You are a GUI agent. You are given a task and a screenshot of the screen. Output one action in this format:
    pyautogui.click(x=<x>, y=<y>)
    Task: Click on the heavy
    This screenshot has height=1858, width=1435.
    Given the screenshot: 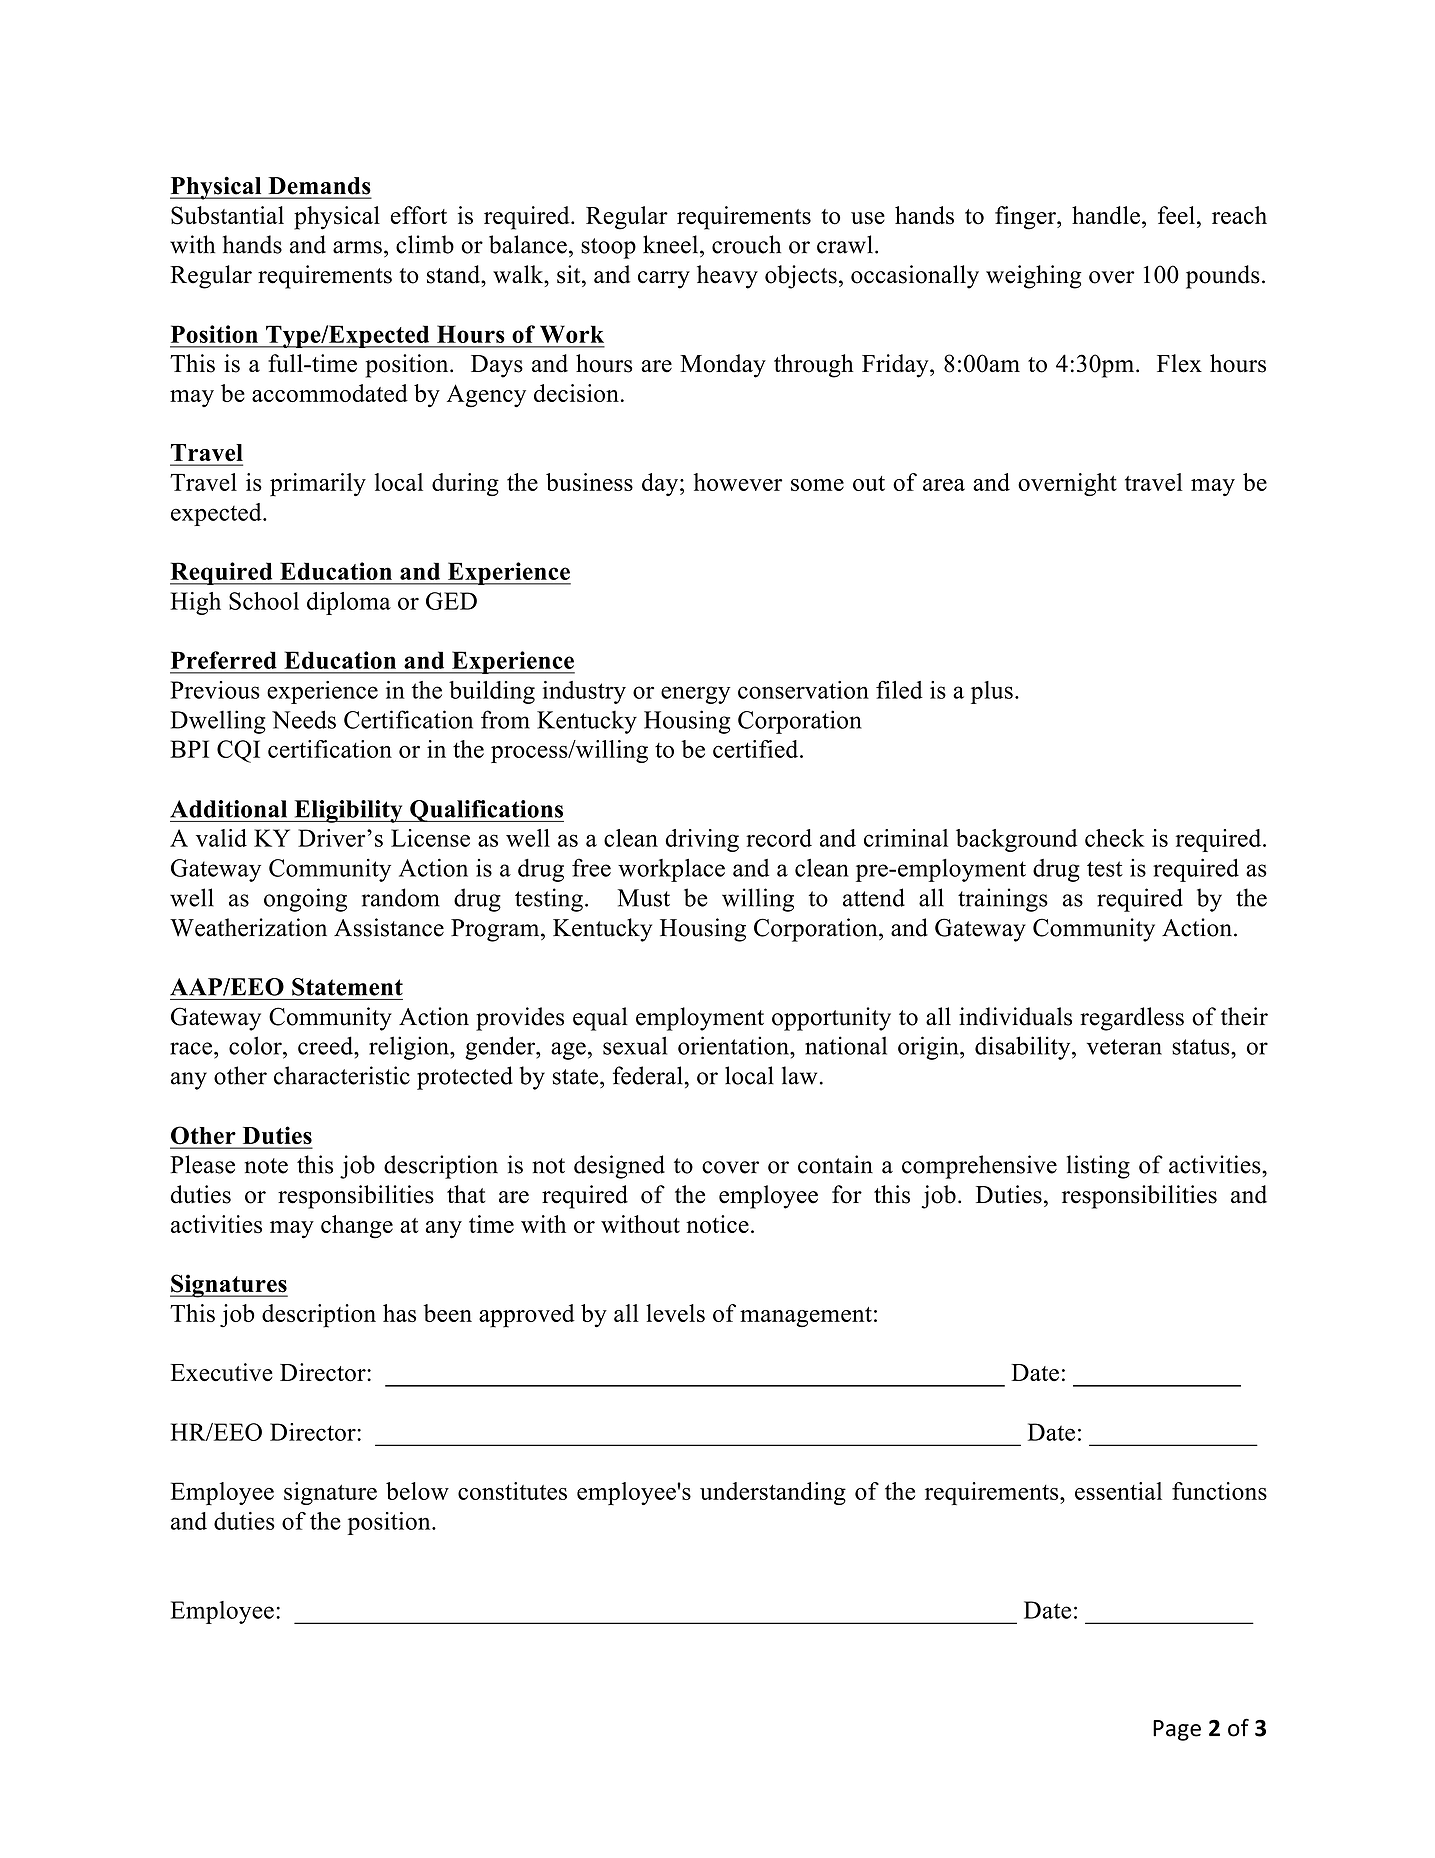 What is the action you would take?
    pyautogui.click(x=727, y=277)
